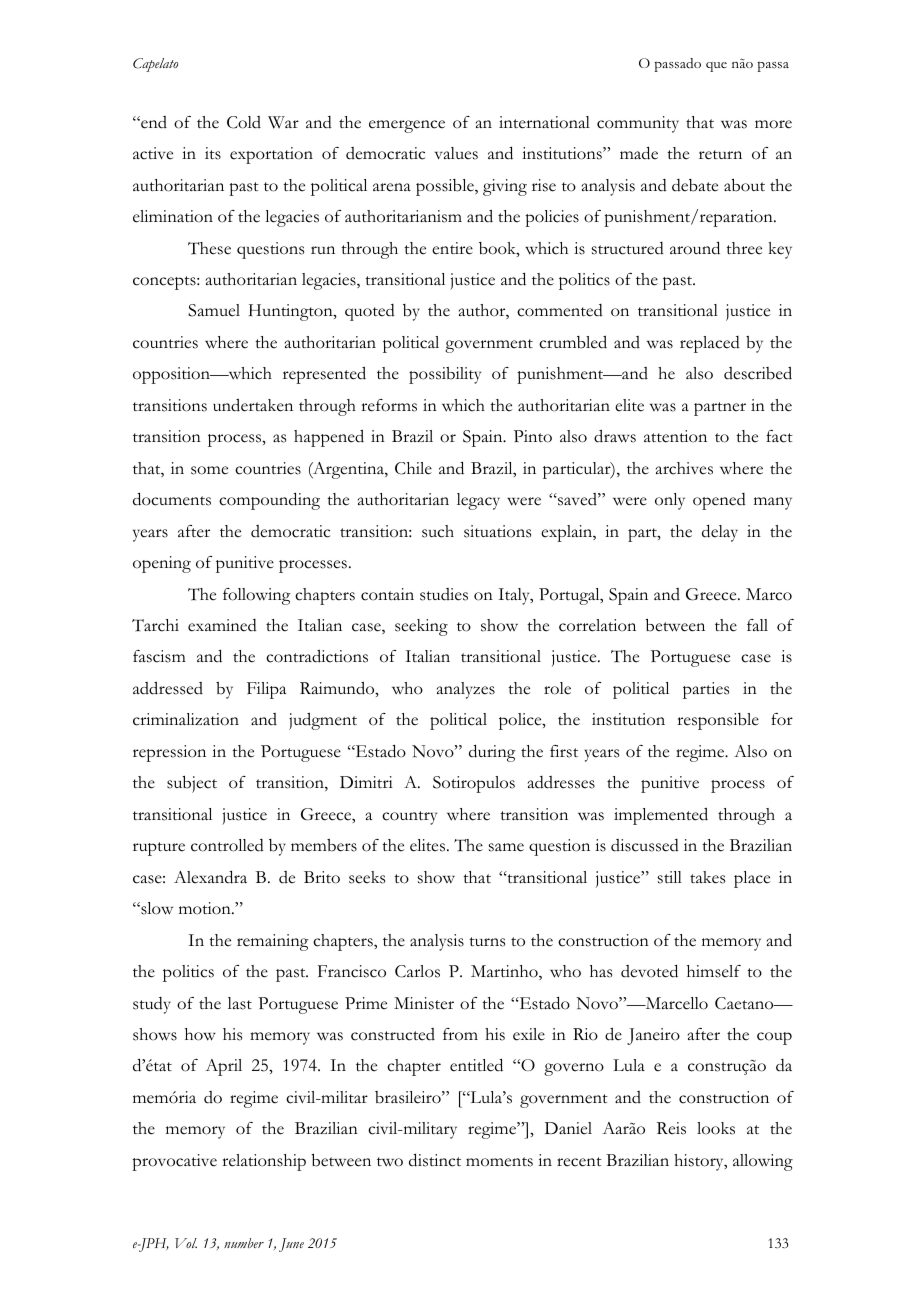 The image size is (924, 1308). I want to click on responsible, so click(718, 721).
